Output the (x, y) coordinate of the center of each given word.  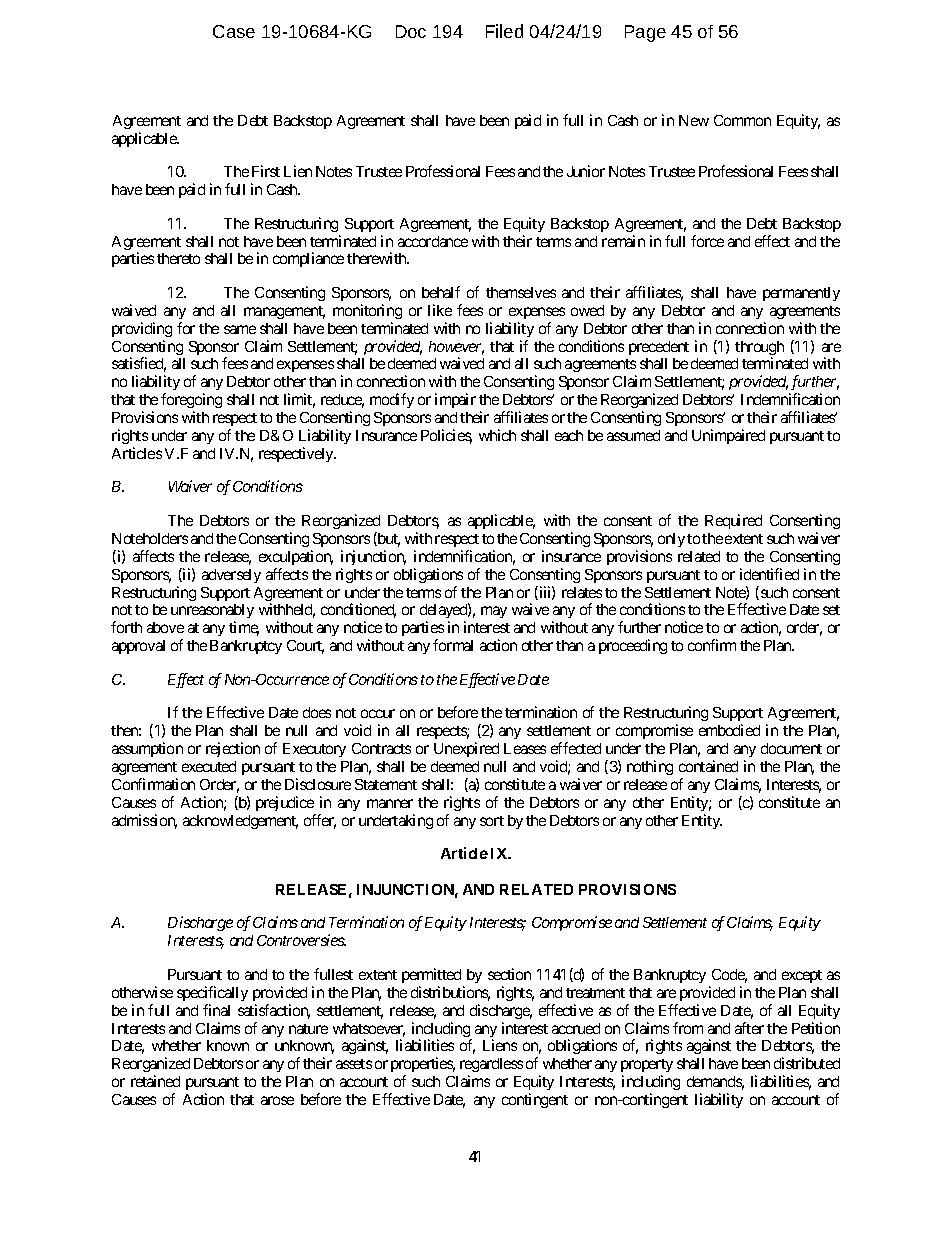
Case (234, 31)
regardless (491, 1067)
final (216, 1010)
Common (742, 120)
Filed (504, 31)
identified (769, 574)
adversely (231, 576)
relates (582, 592)
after (749, 1028)
